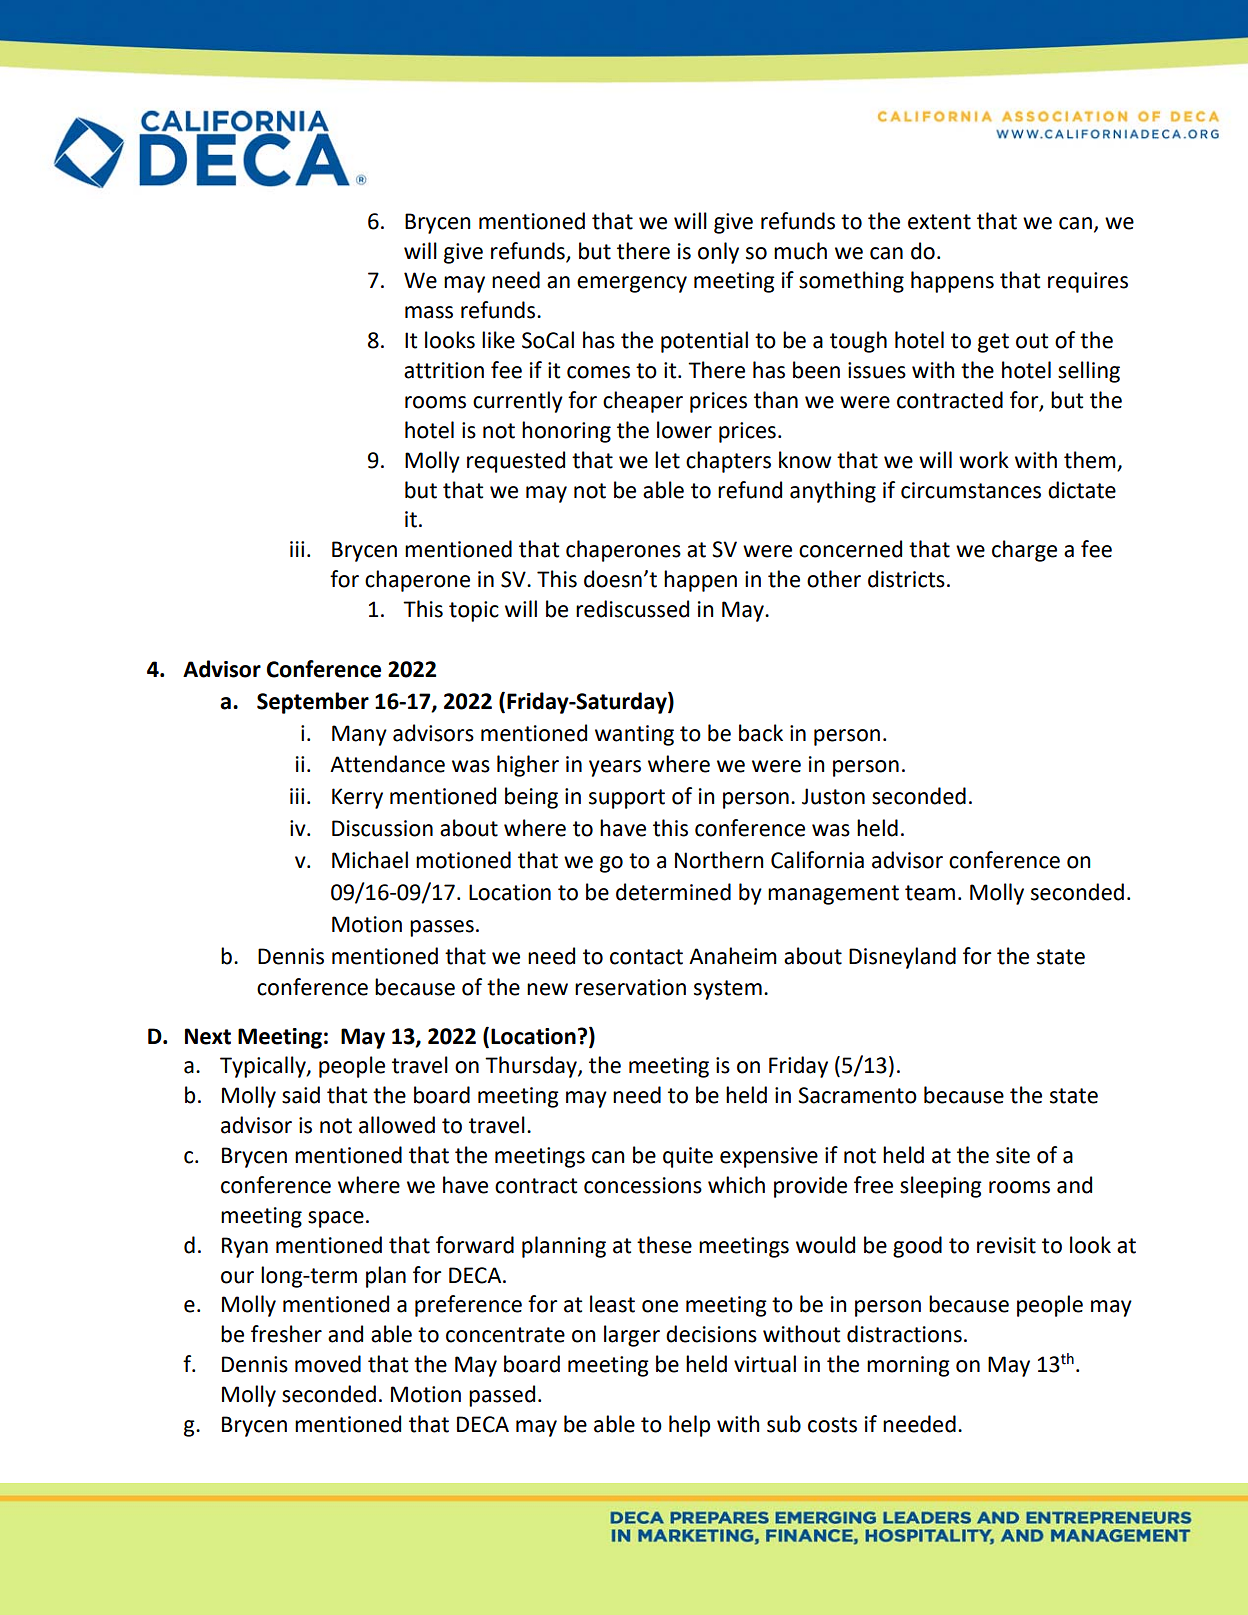  Describe the element at coordinates (902, 958) in the page. I see `Disneyland` at that location.
